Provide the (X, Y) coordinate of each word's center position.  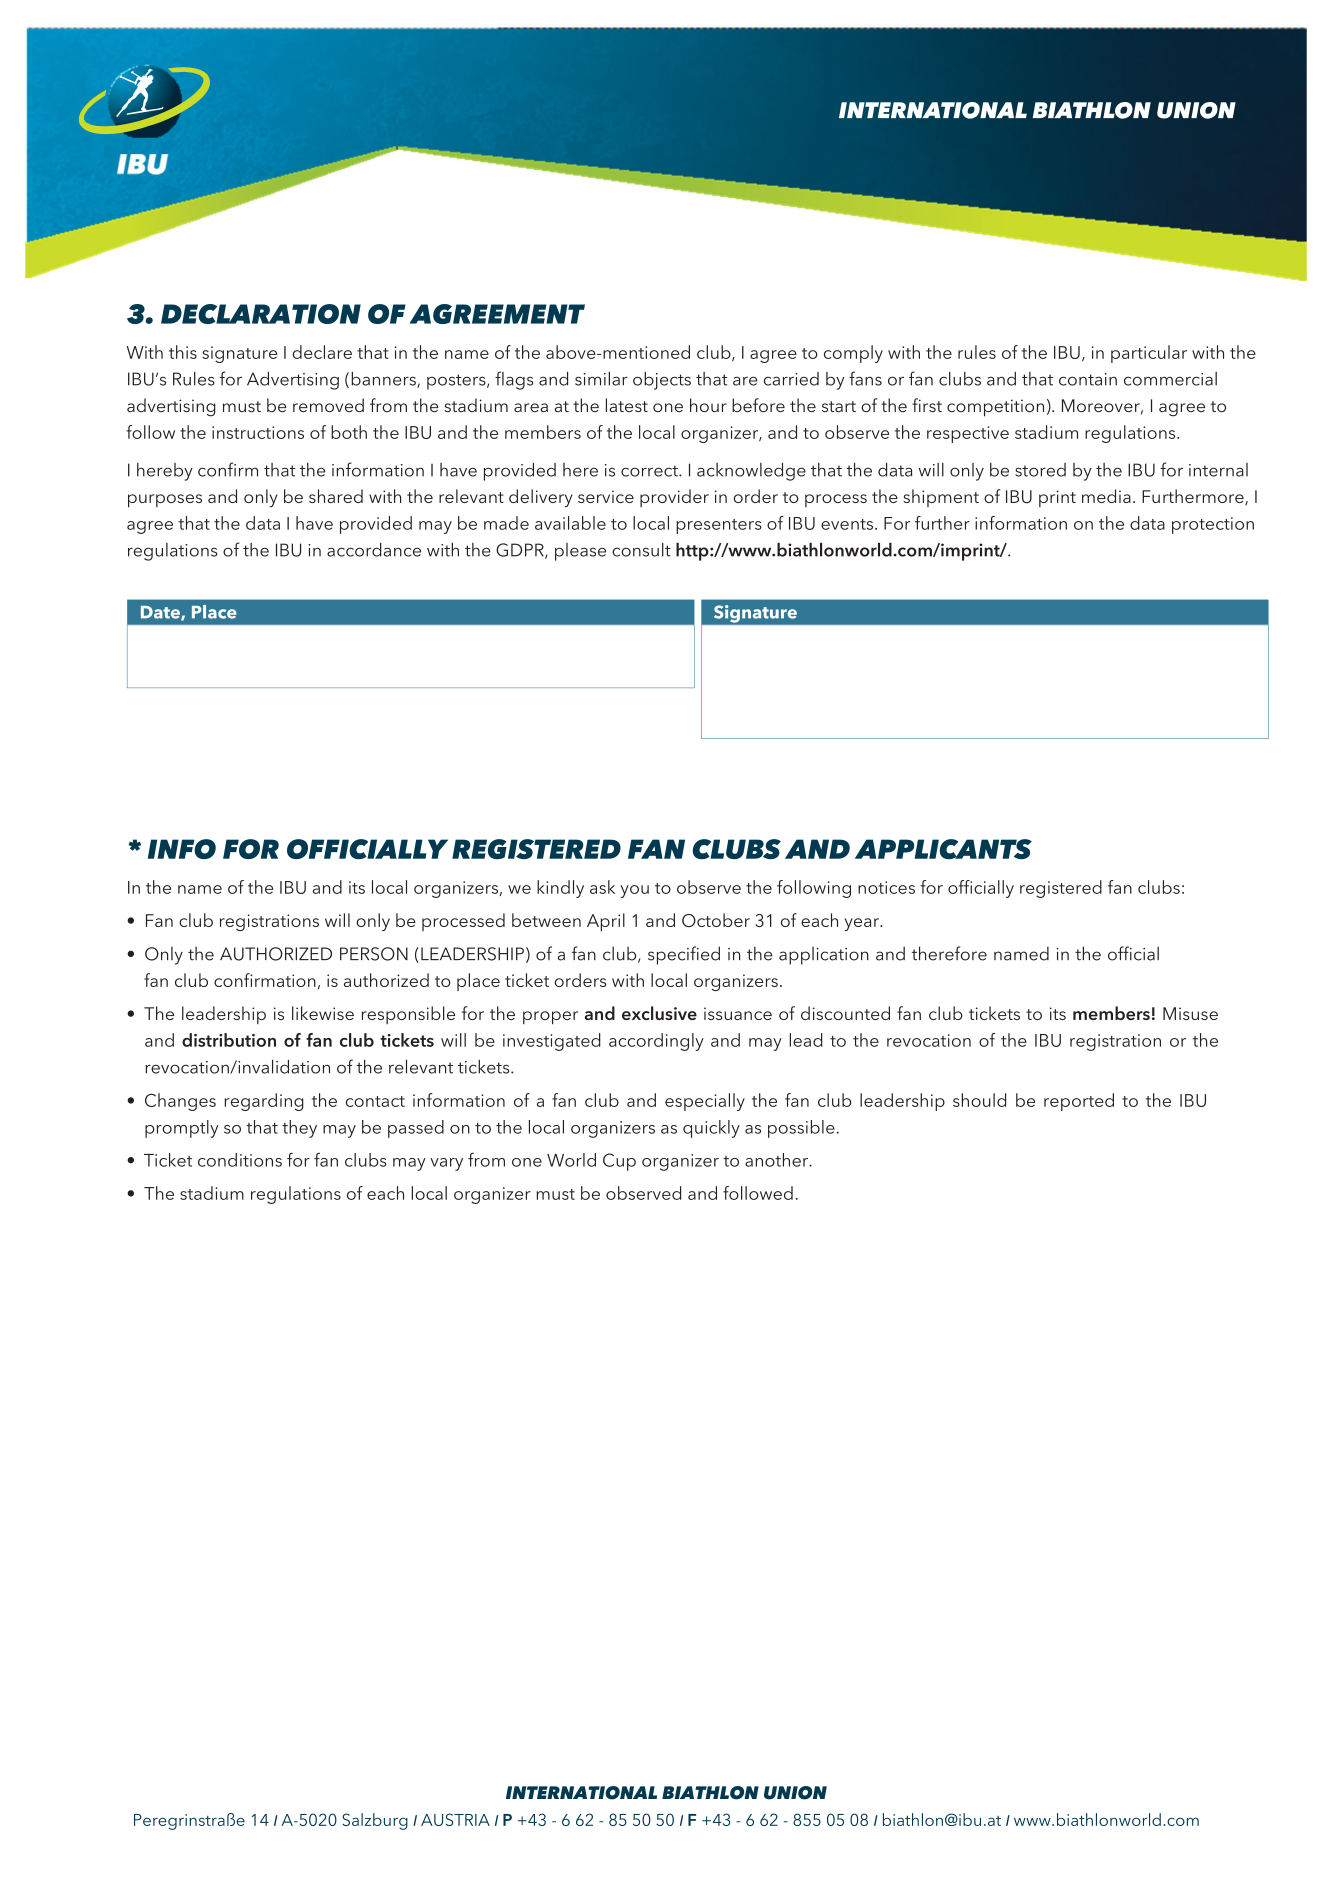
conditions (240, 1160)
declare (322, 352)
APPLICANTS (943, 849)
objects (662, 381)
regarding (264, 1102)
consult (641, 550)
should (979, 1100)
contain (1088, 379)
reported (1079, 1102)
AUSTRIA (455, 1819)
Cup (619, 1162)
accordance (374, 550)
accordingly (656, 1042)
